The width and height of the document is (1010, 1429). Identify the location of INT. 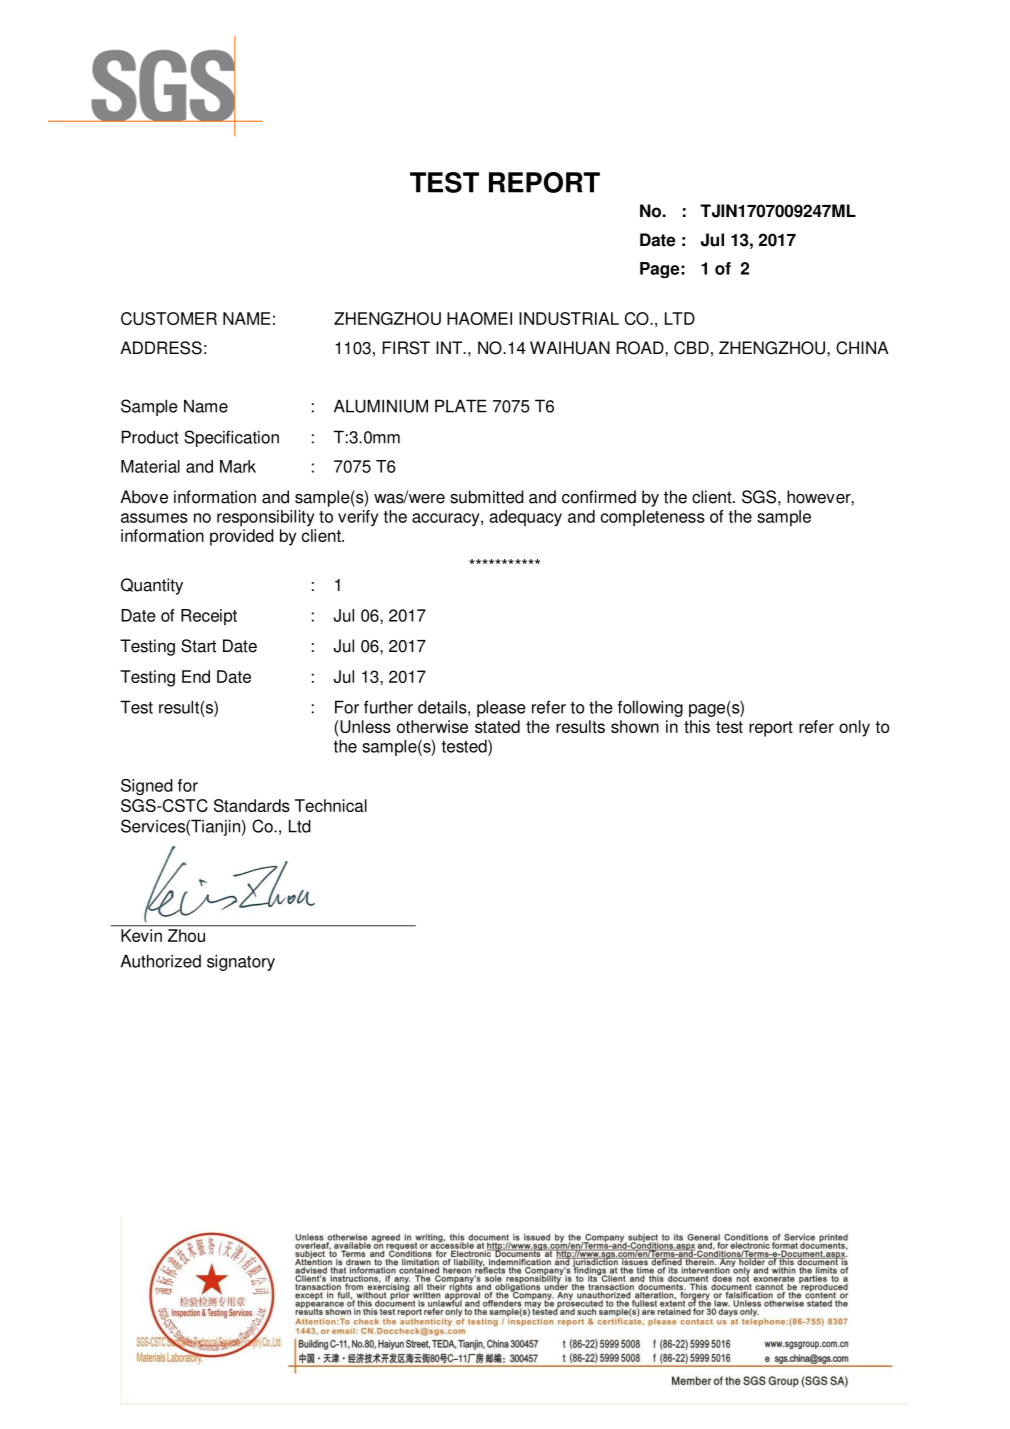
(450, 347).
